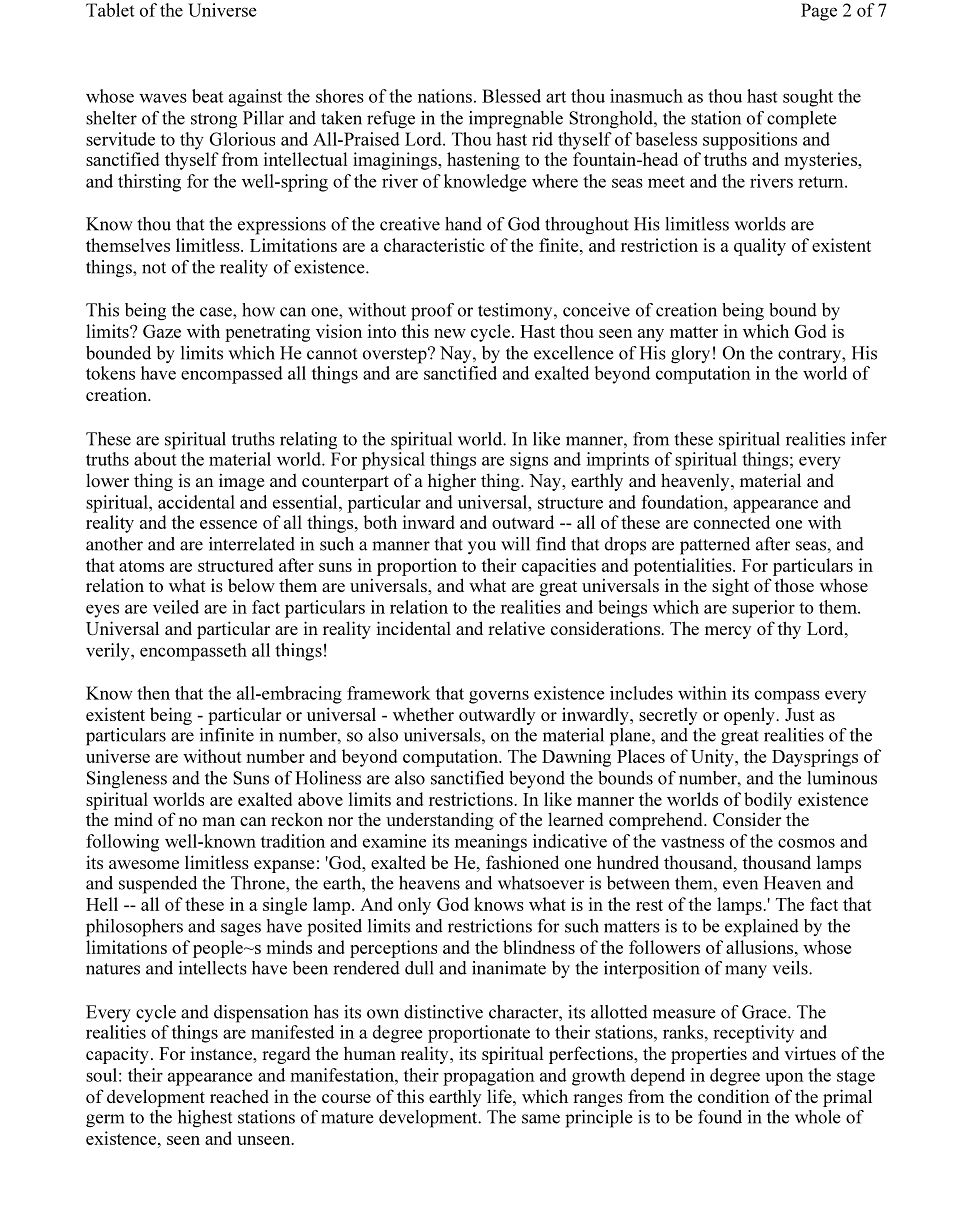 Image resolution: width=973 pixels, height=1232 pixels. Describe the element at coordinates (511, 96) in the page. I see `Blessed` at that location.
